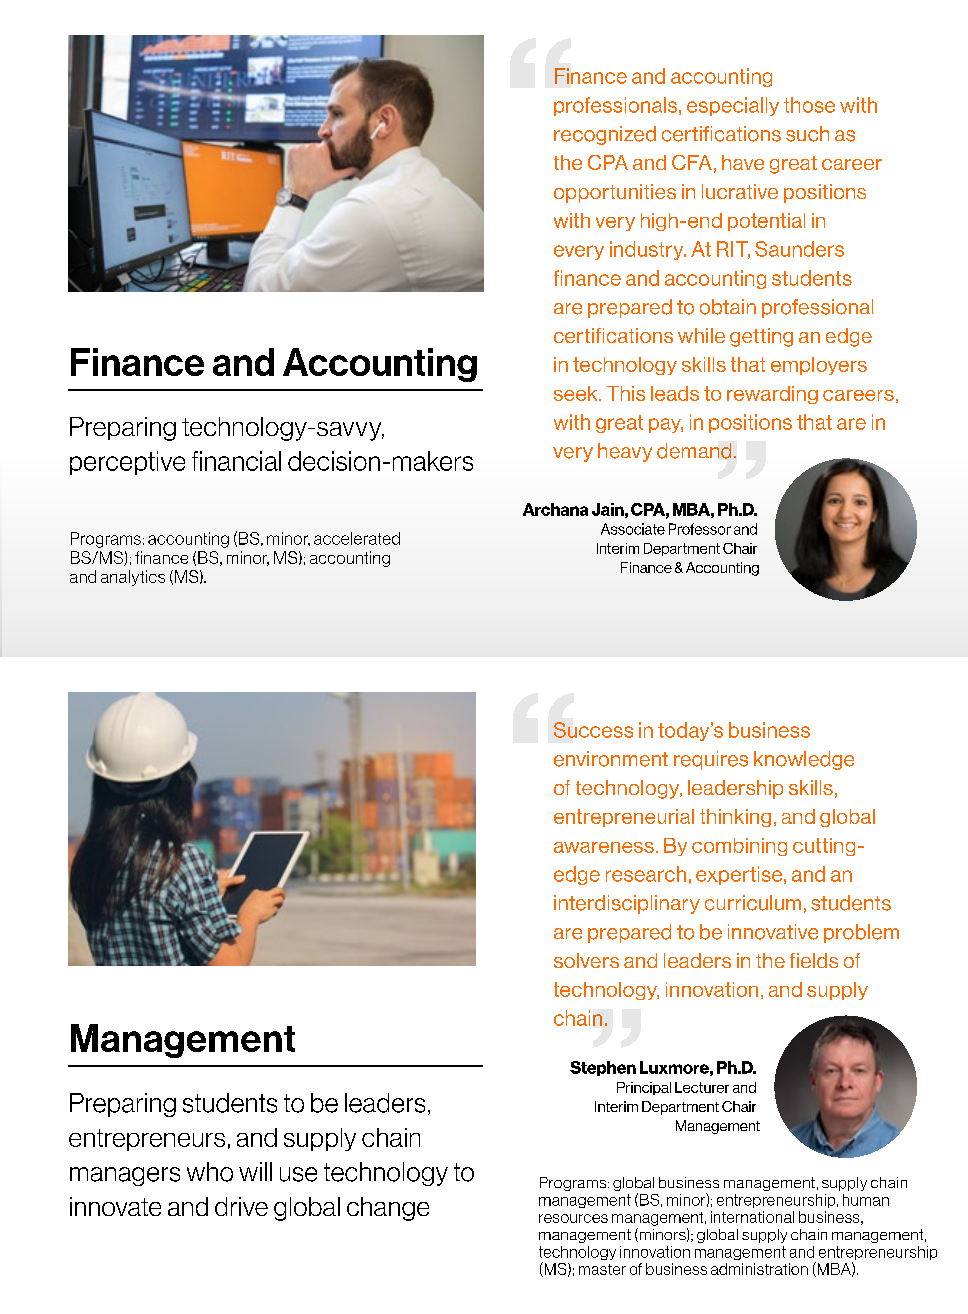 Image resolution: width=968 pixels, height=1314 pixels. Describe the element at coordinates (605, 135) in the image. I see `recognized` at that location.
